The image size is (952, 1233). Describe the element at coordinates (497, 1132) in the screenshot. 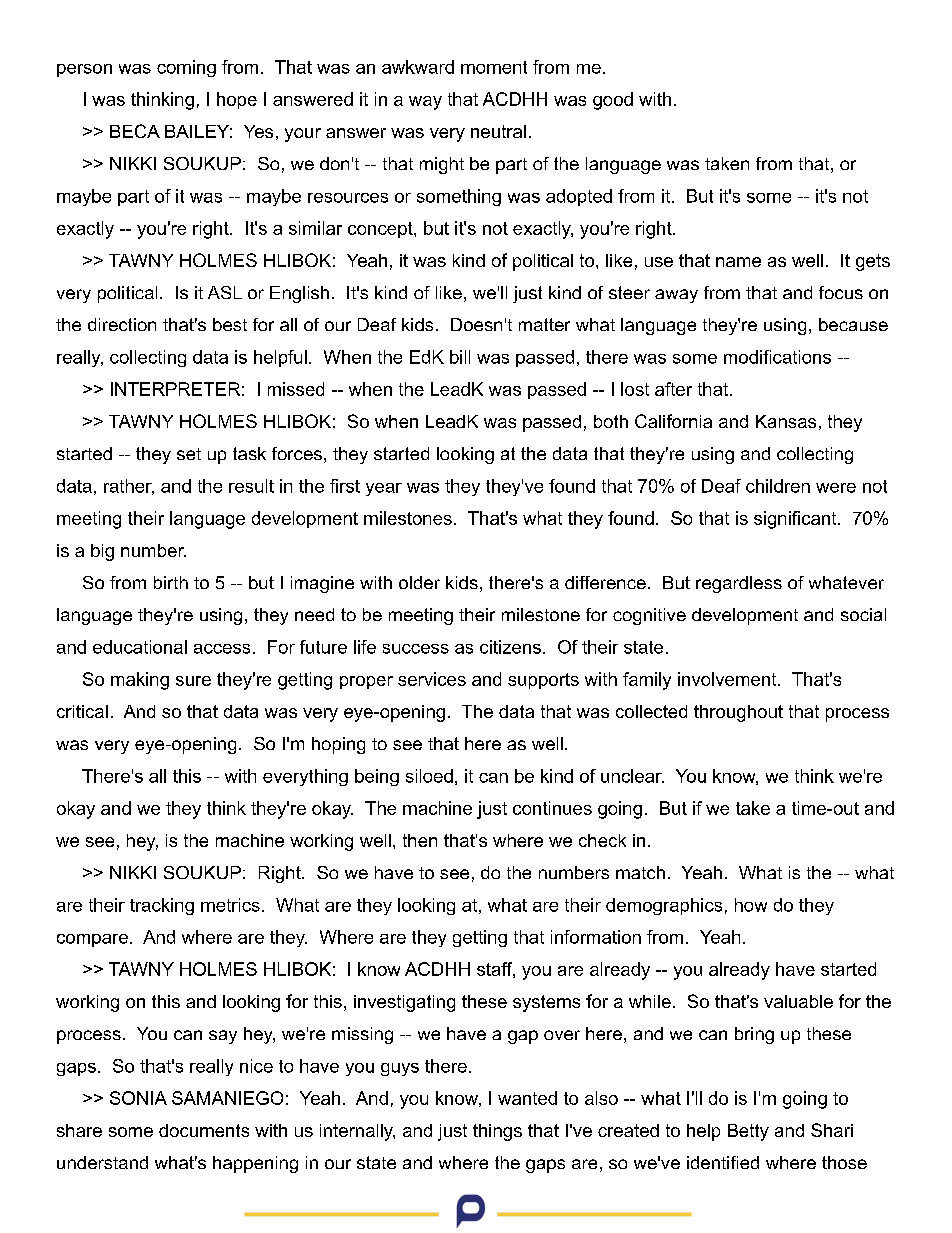

I see `things` at that location.
